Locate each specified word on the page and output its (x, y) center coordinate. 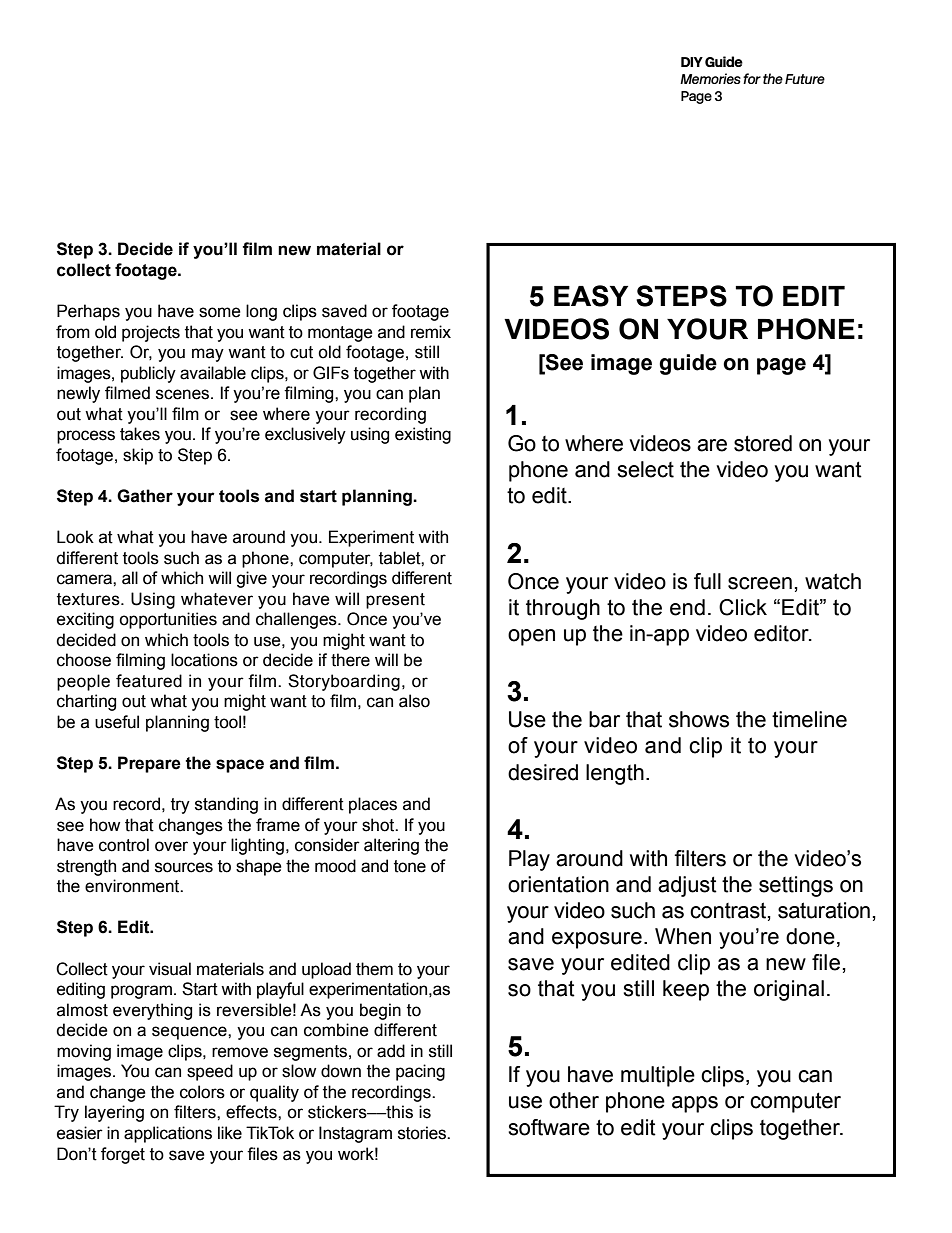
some (220, 312)
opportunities (168, 620)
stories (423, 1133)
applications (168, 1134)
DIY (692, 62)
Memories (710, 78)
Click (743, 607)
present (395, 601)
